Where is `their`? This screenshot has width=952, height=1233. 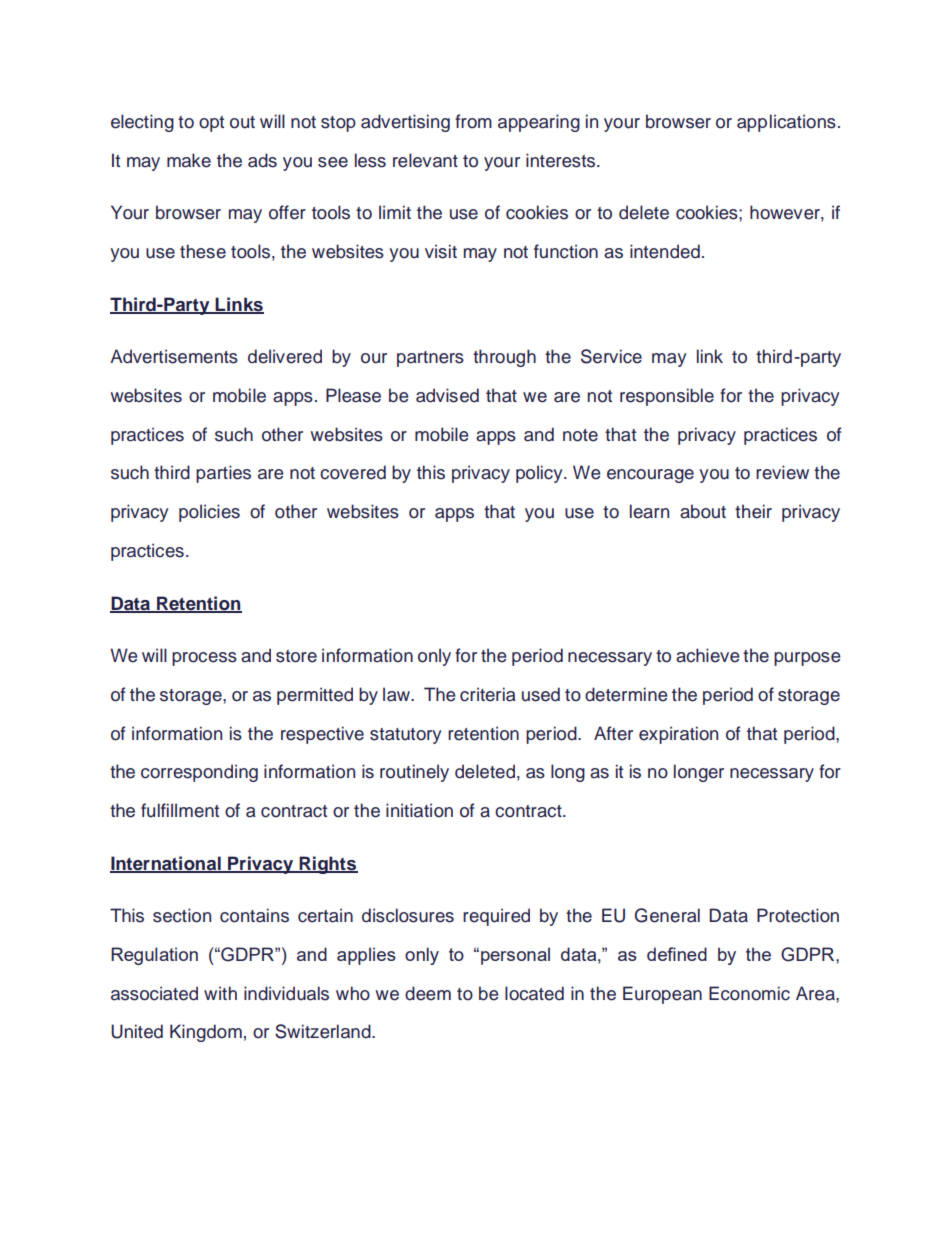
their is located at coordinates (753, 511).
